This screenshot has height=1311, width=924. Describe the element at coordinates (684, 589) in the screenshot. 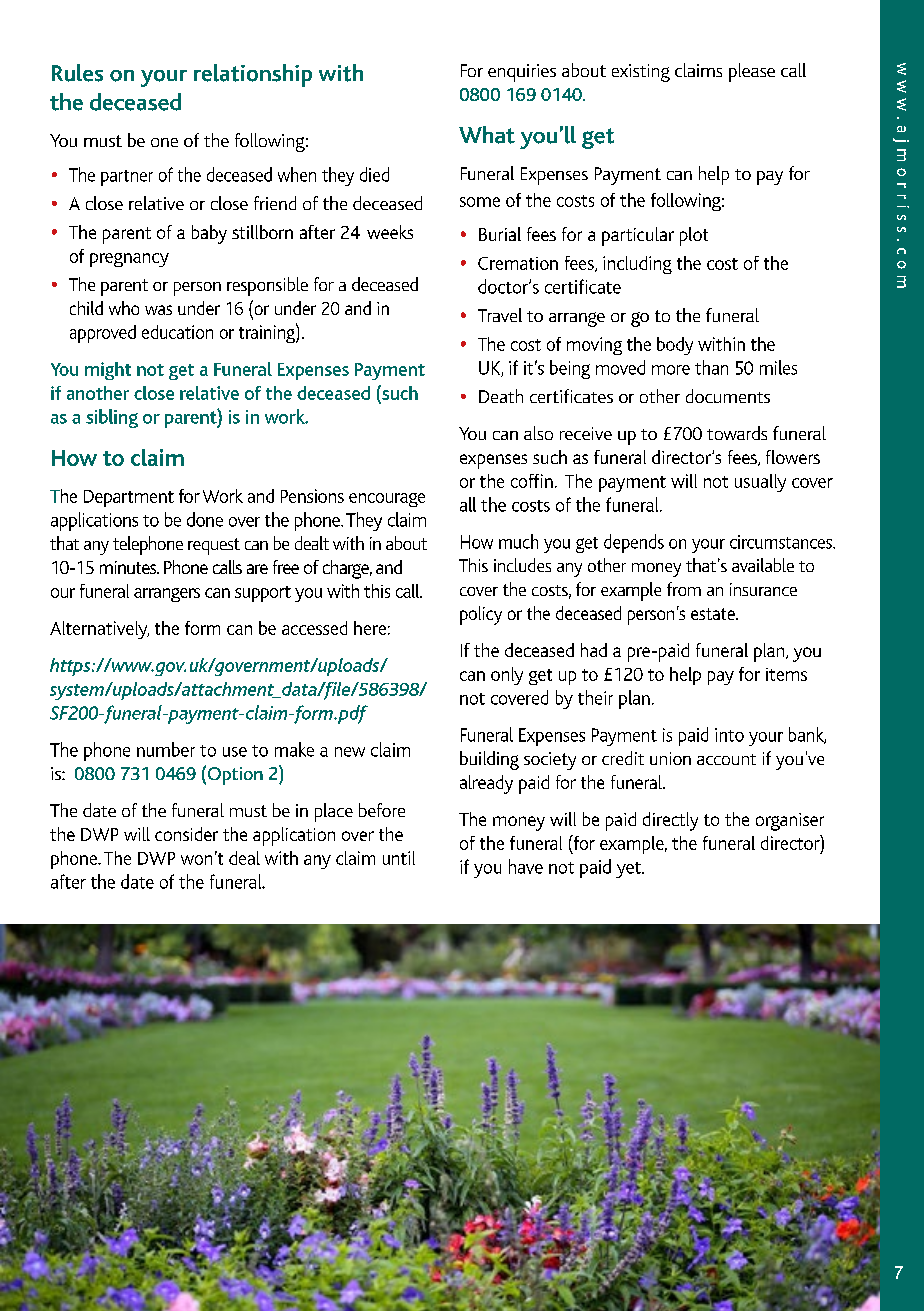

I see `from` at that location.
